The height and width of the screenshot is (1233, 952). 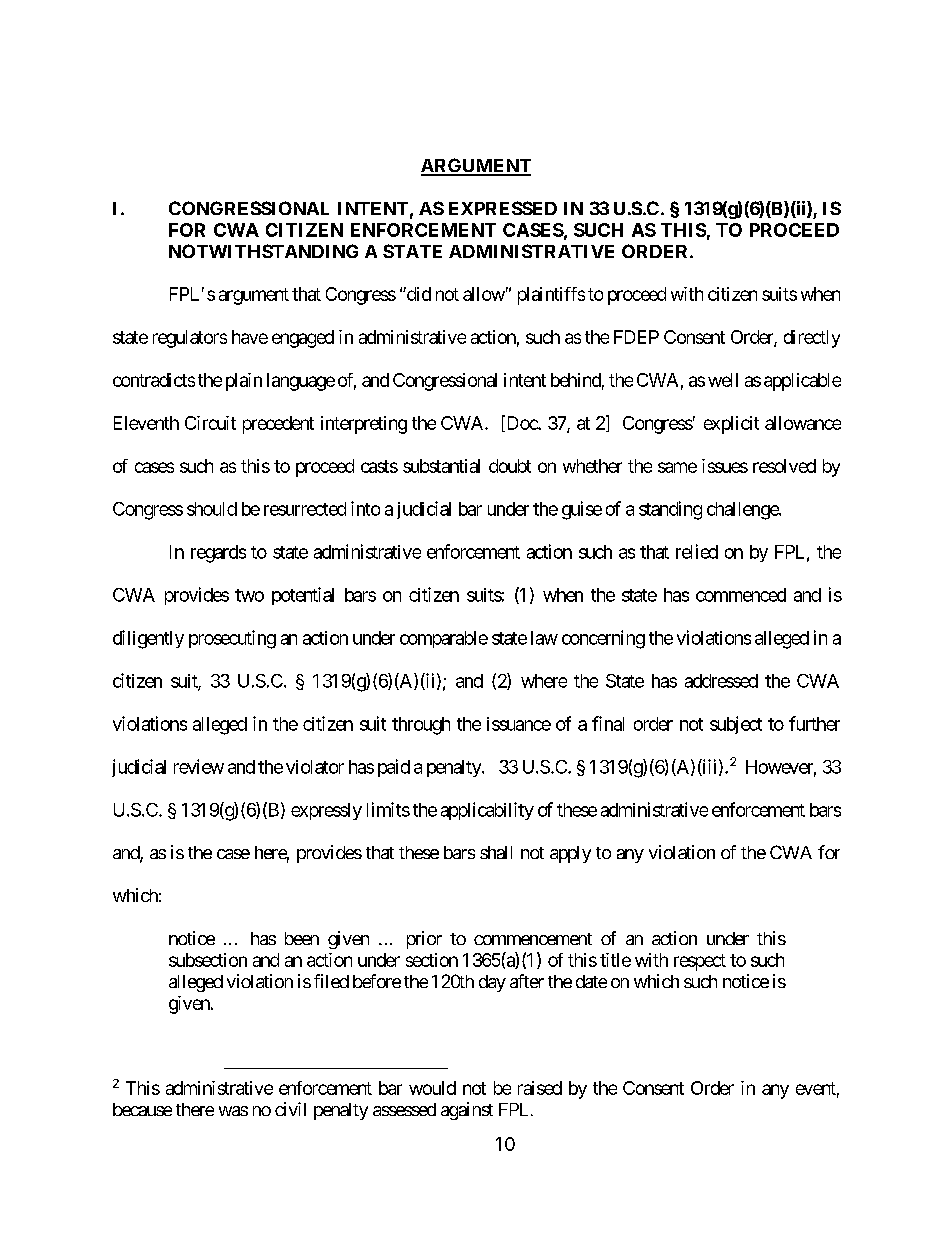 I want to click on EXPRESSED, so click(x=503, y=208).
